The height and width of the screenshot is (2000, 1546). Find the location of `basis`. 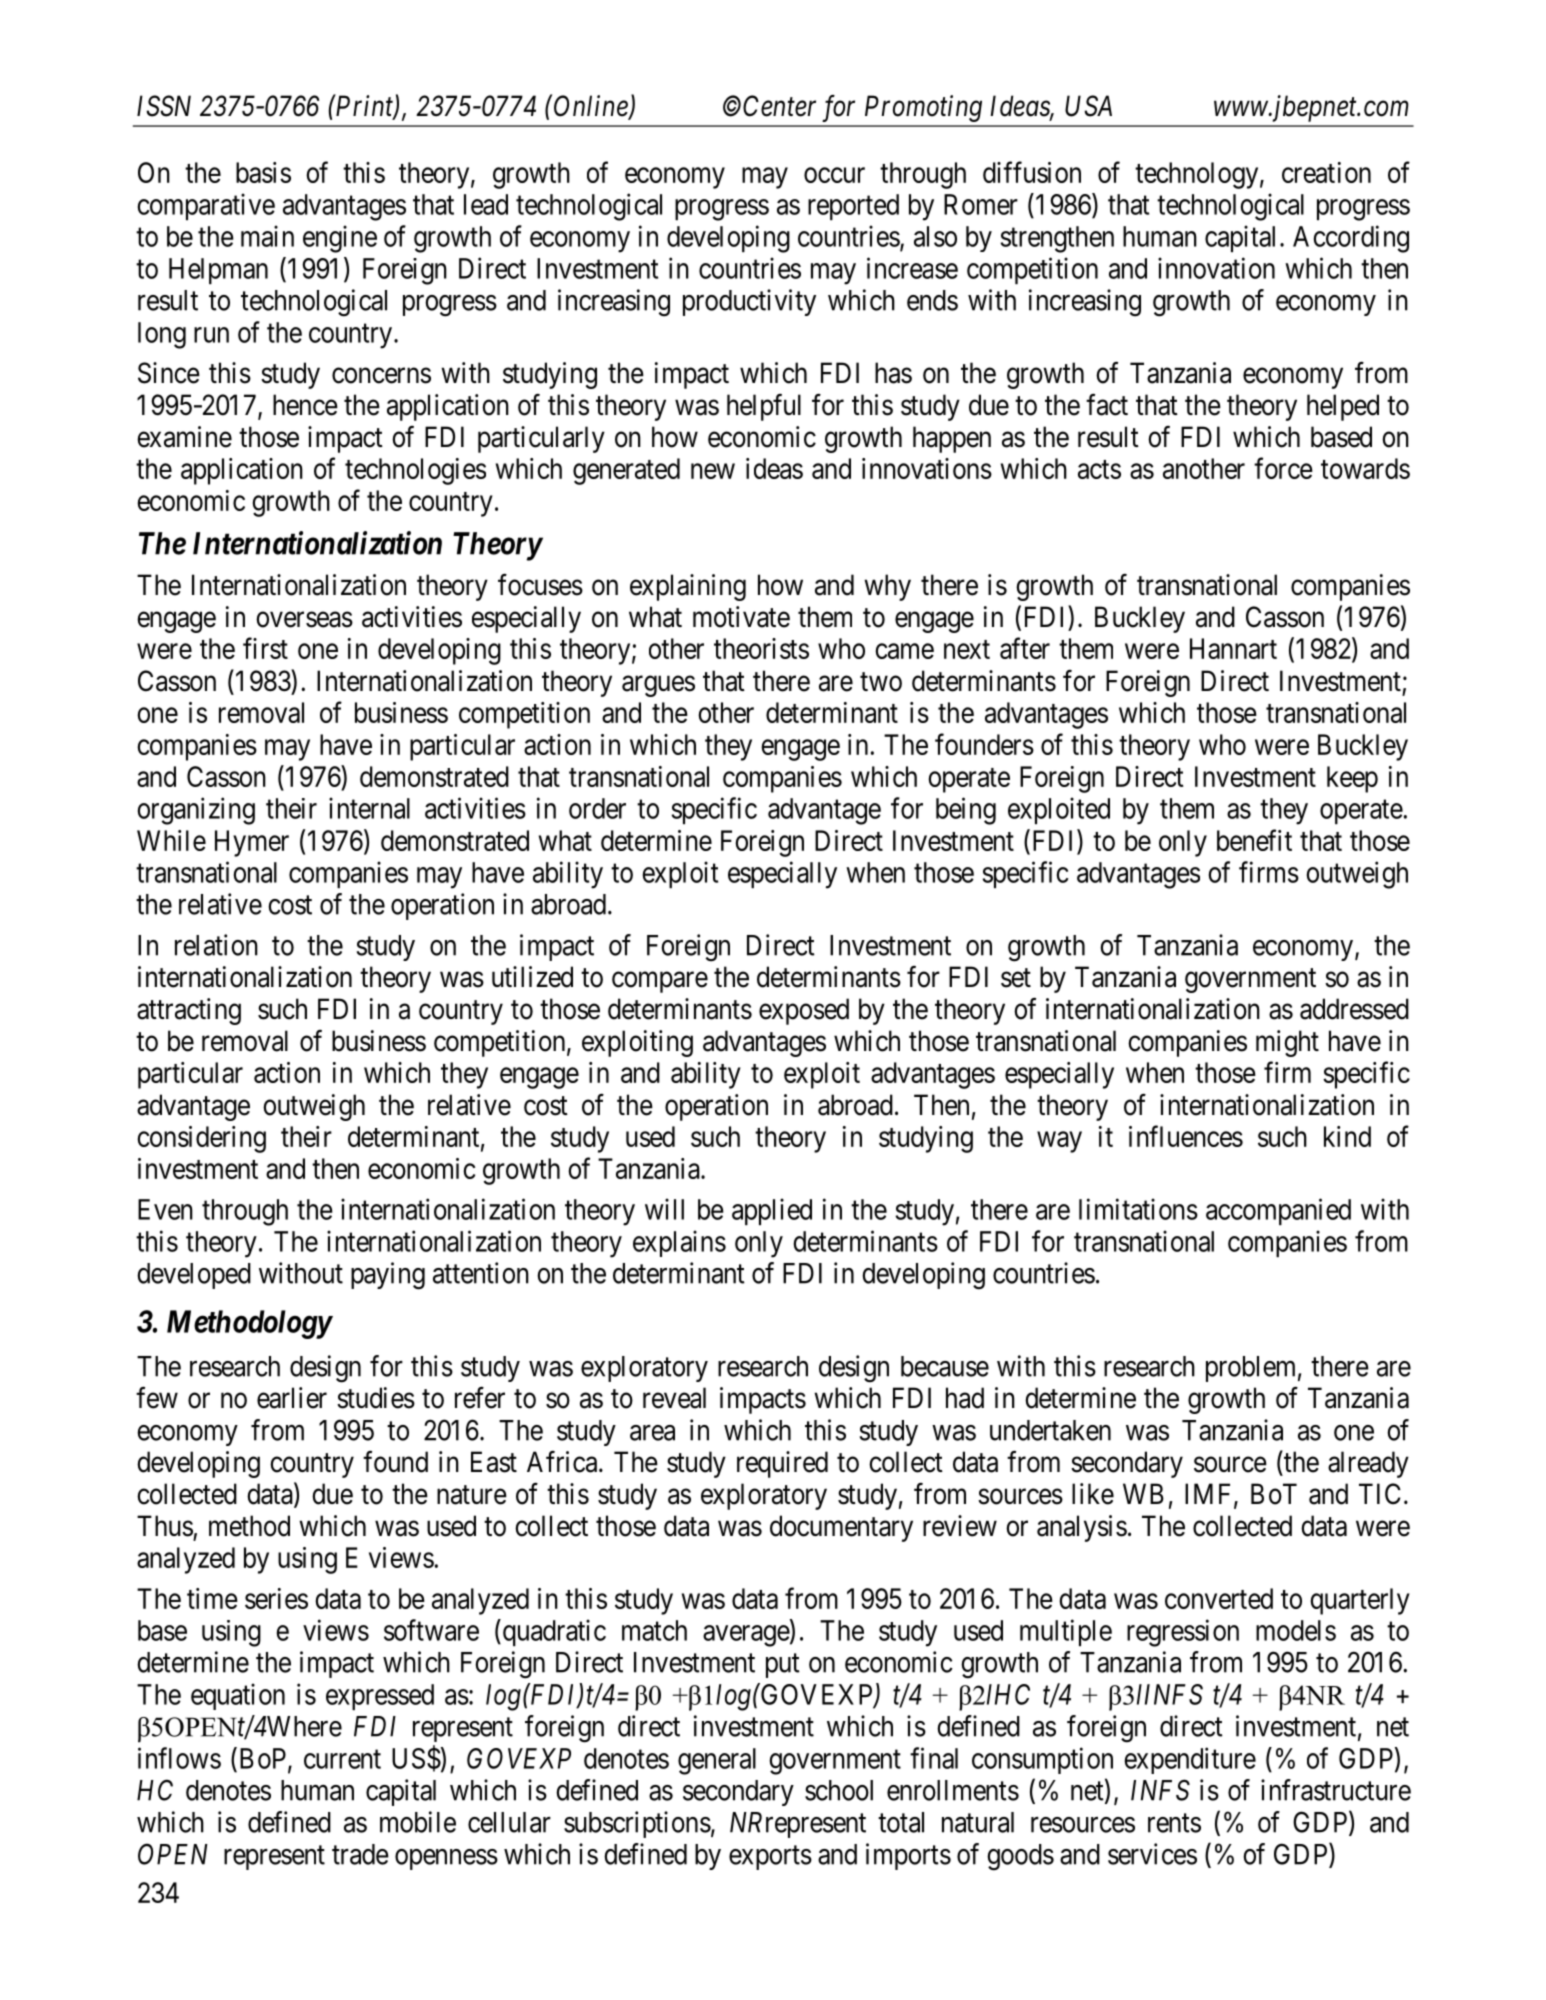

basis is located at coordinates (263, 172).
